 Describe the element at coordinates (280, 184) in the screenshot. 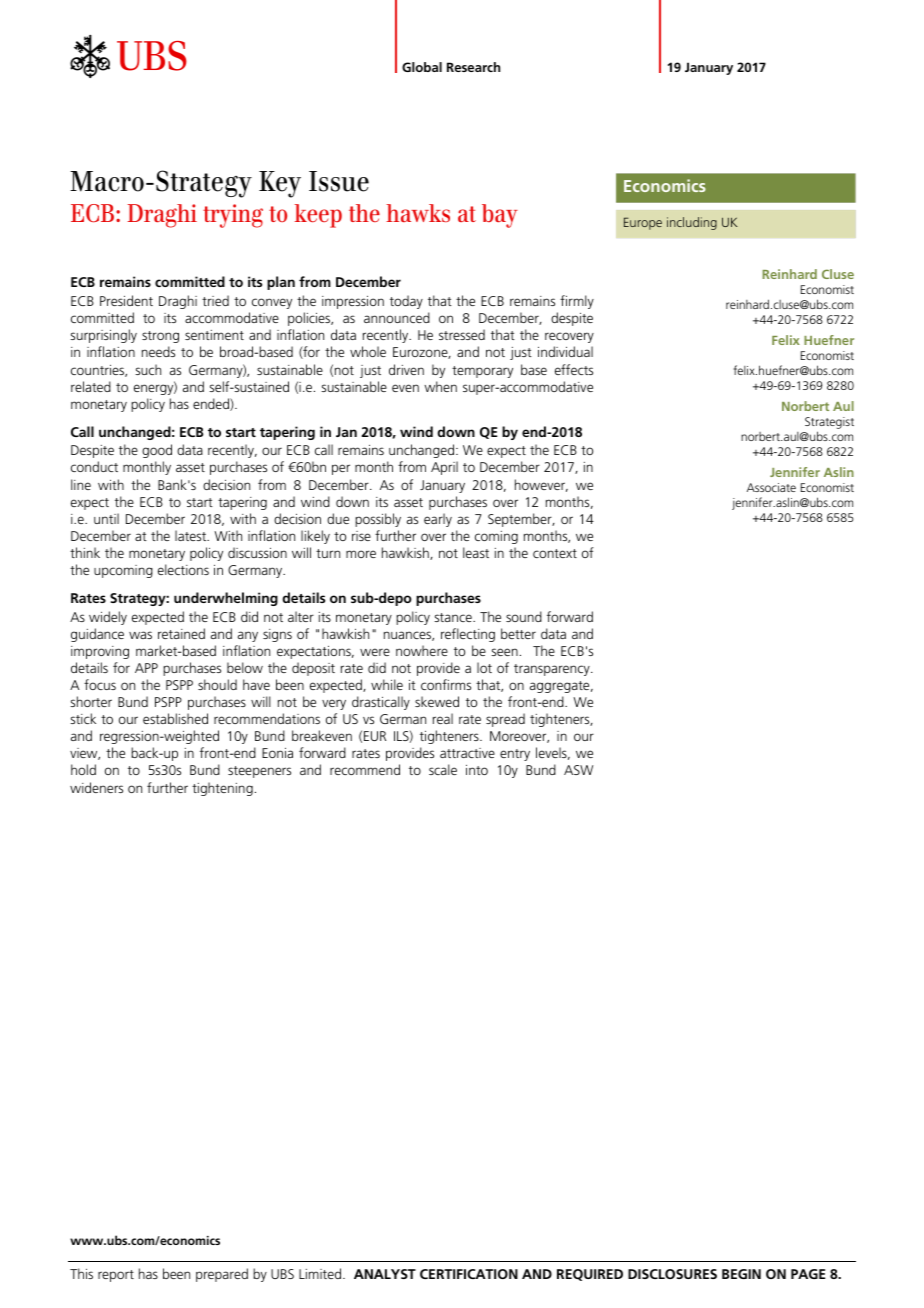

I see `Key` at that location.
